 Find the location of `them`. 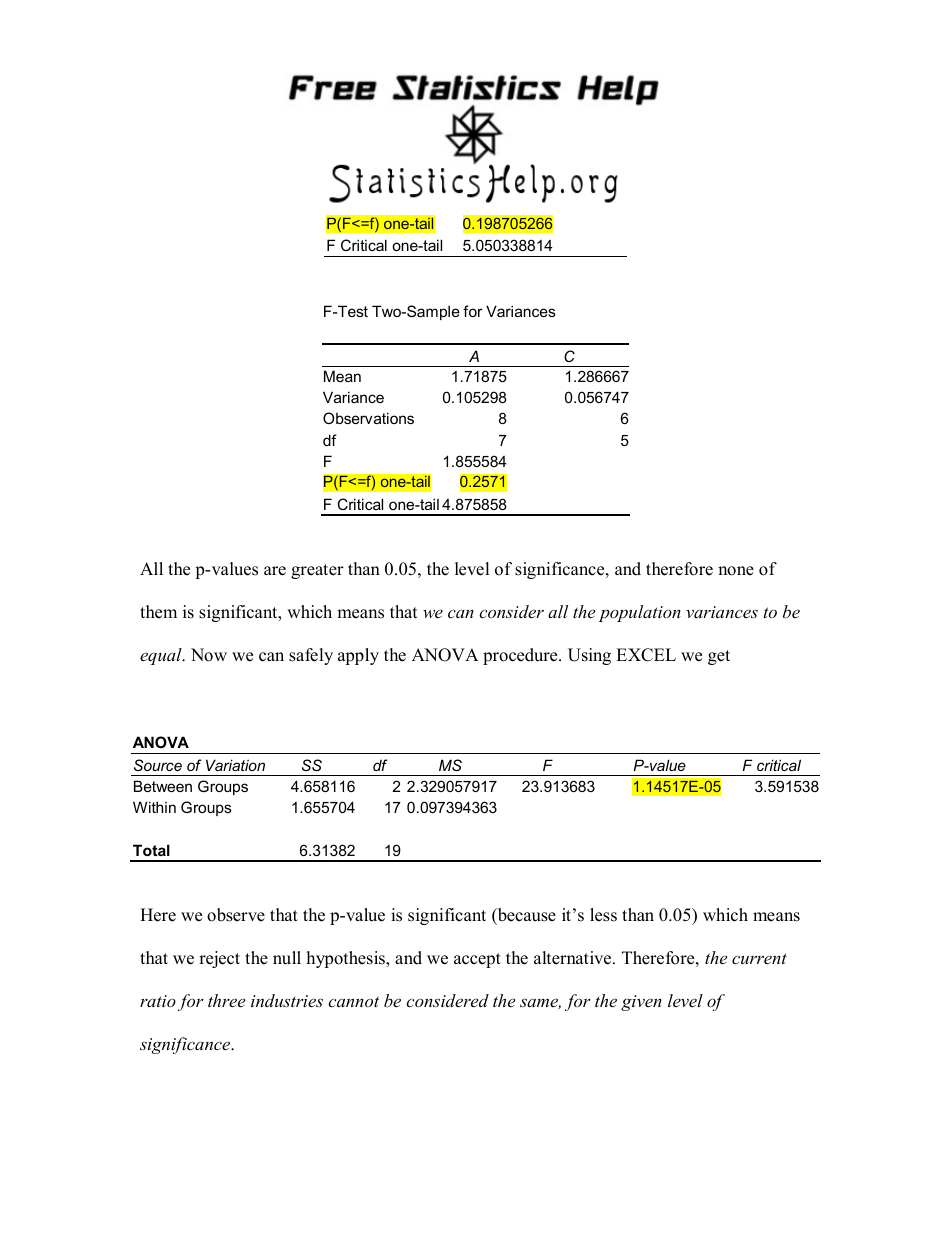

them is located at coordinates (158, 612).
